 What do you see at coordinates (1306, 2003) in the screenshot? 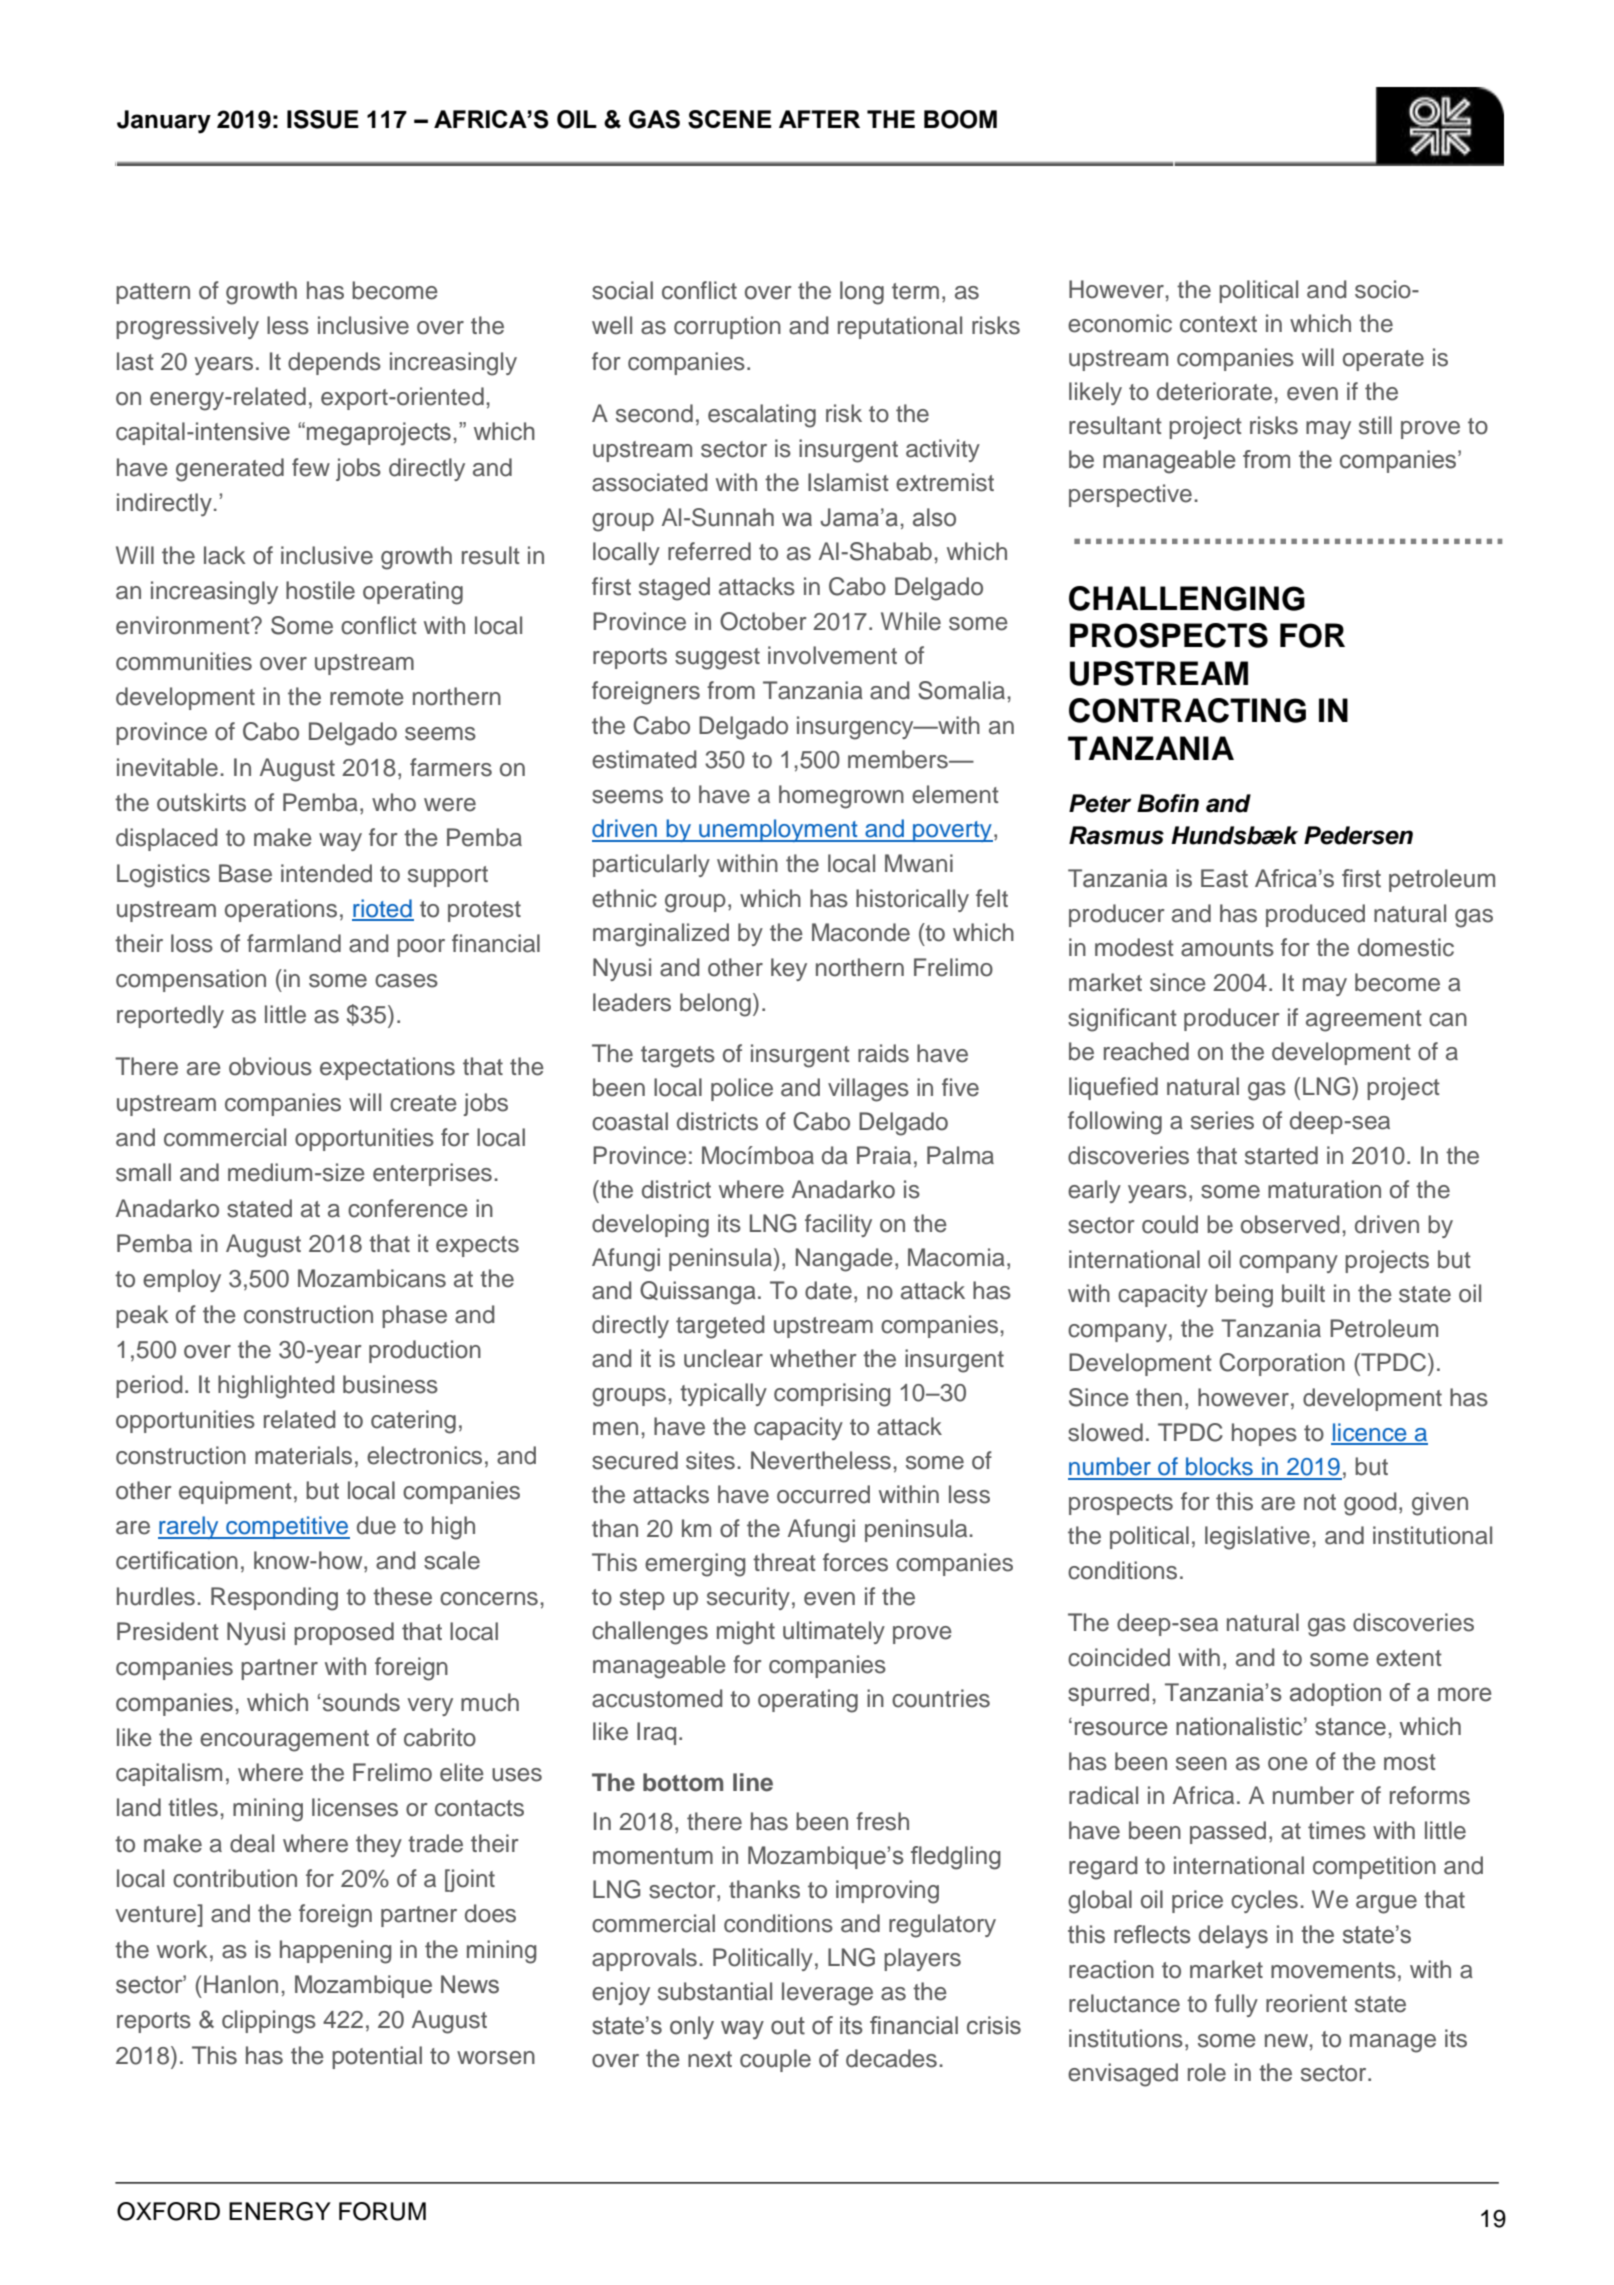
I see `reorient` at bounding box center [1306, 2003].
